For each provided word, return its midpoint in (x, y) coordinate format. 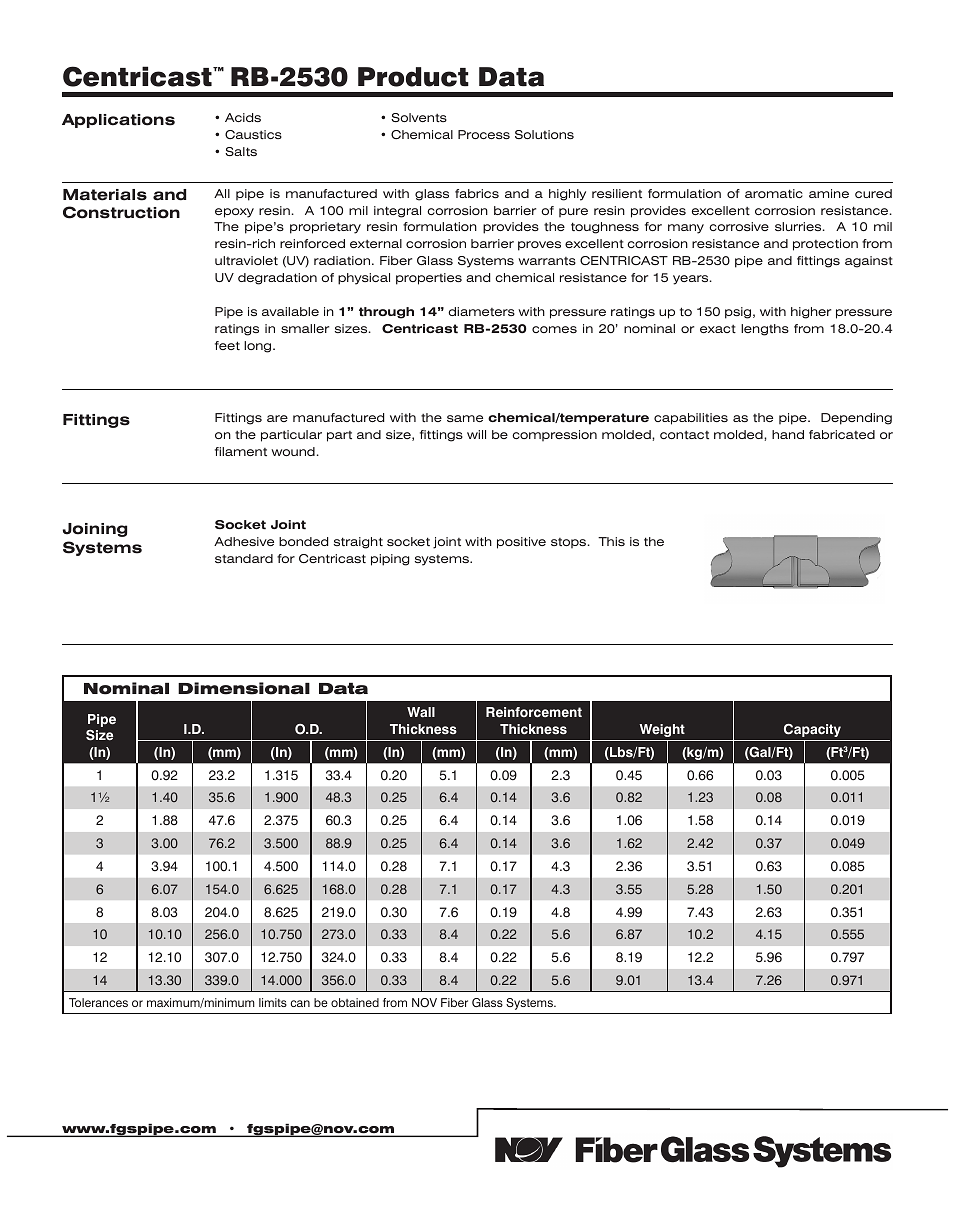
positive (521, 543)
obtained (355, 1002)
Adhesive (244, 541)
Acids (243, 117)
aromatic (774, 193)
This (611, 541)
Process (484, 134)
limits (273, 1002)
